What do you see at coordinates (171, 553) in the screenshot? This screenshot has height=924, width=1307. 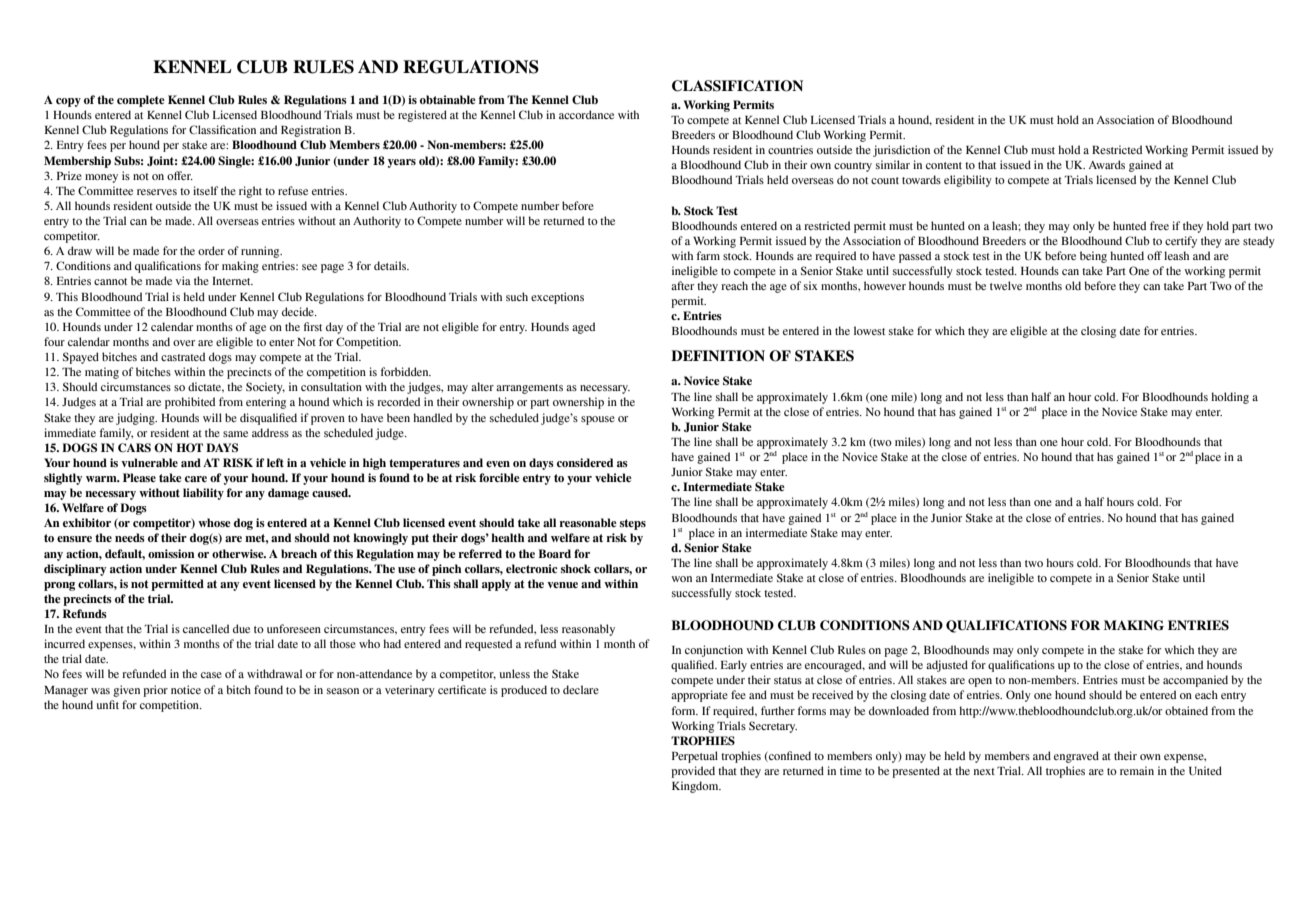 I see `omission` at bounding box center [171, 553].
